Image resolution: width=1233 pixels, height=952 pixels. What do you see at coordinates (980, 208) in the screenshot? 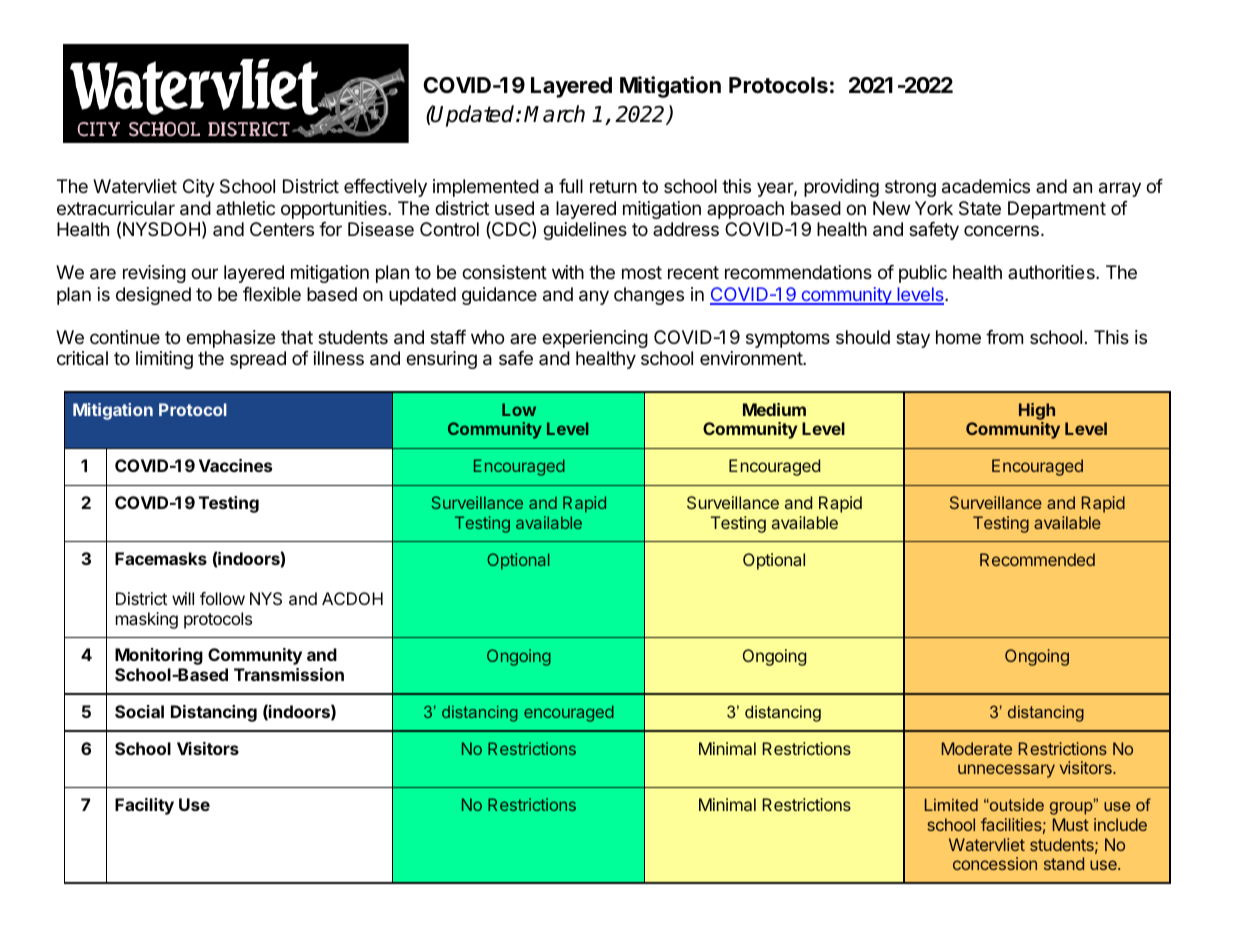
I see `State` at bounding box center [980, 208].
